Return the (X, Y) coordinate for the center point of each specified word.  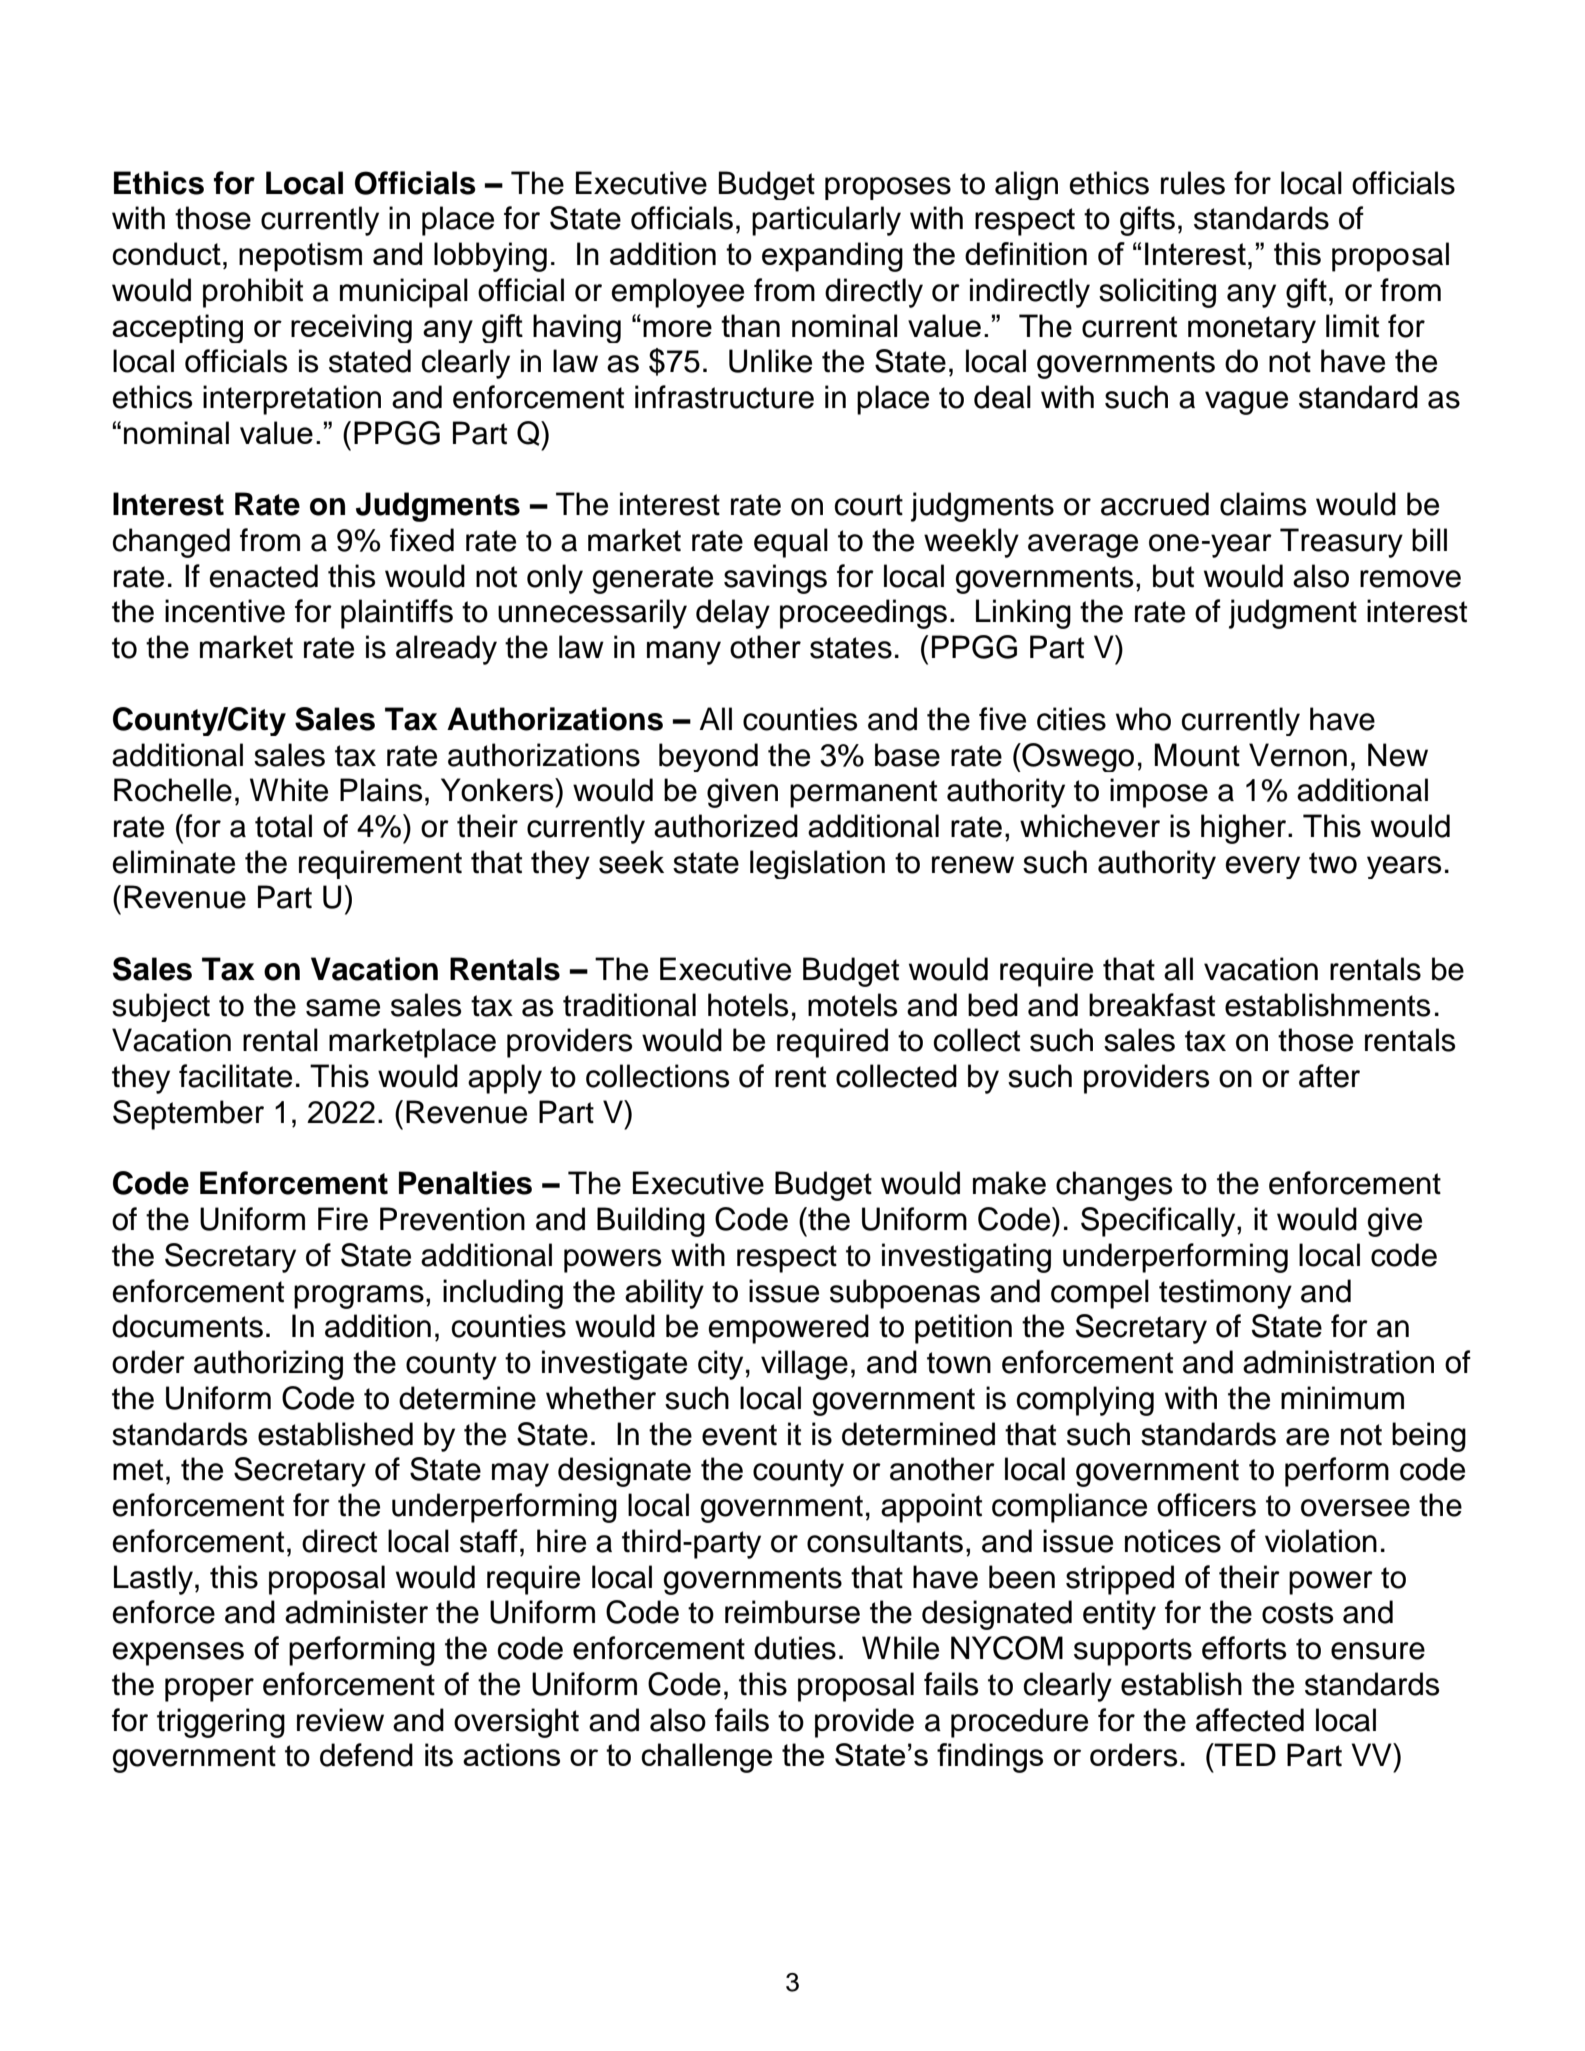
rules (1193, 183)
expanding (832, 257)
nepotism (300, 257)
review (340, 1720)
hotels (748, 1005)
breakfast (1152, 1005)
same (343, 1008)
